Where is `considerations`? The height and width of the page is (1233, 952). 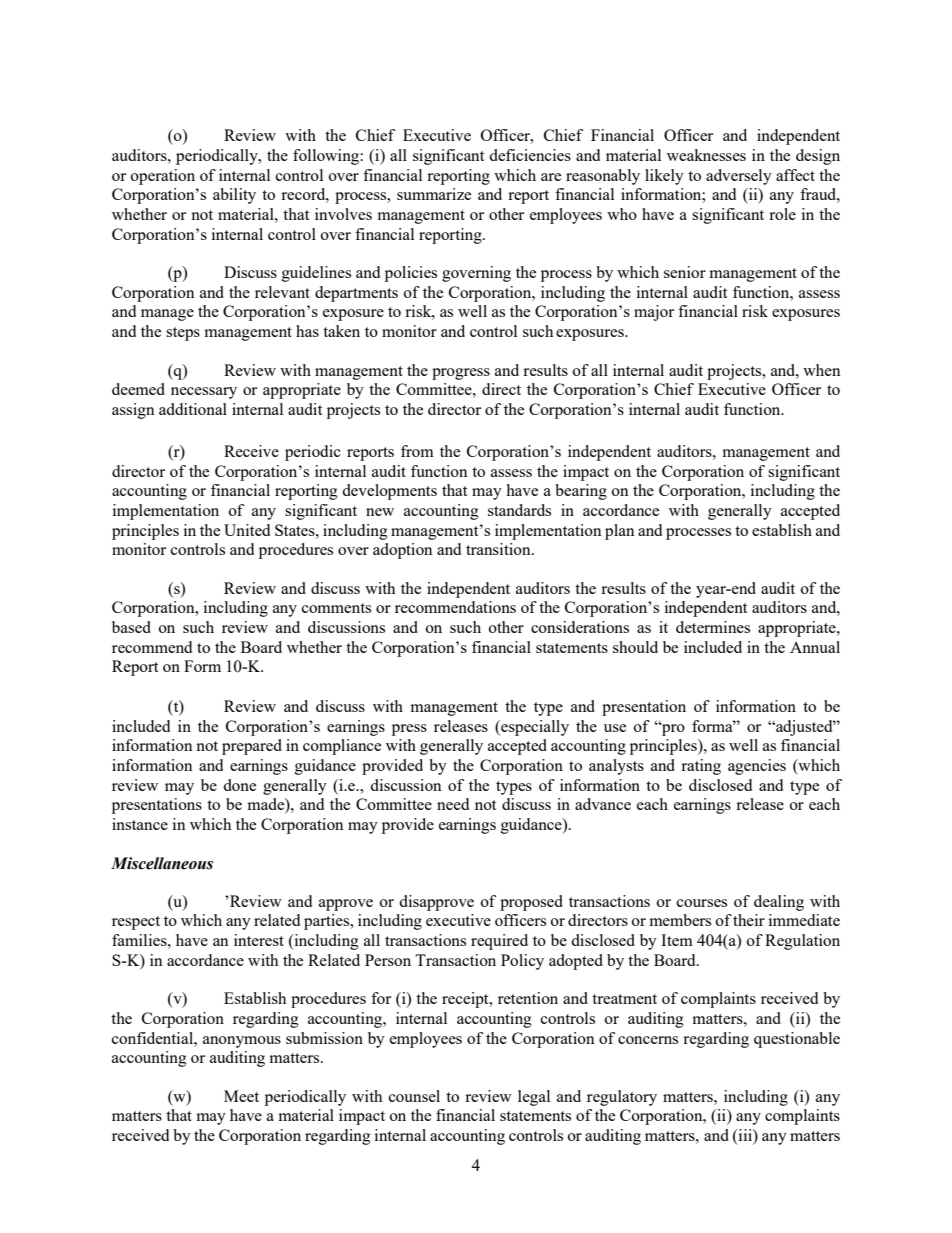 considerations is located at coordinates (580, 627).
